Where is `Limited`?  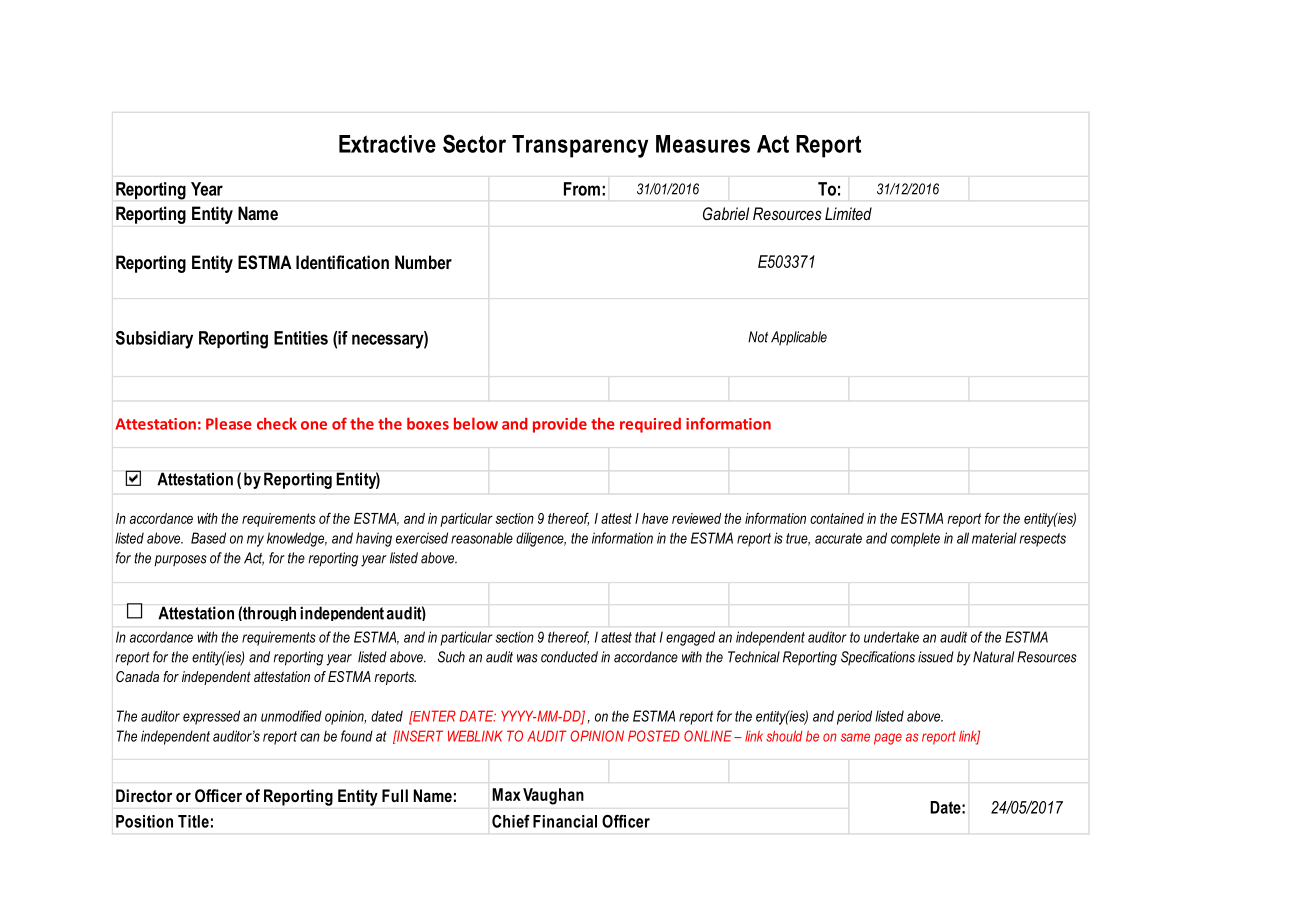 Limited is located at coordinates (848, 213).
